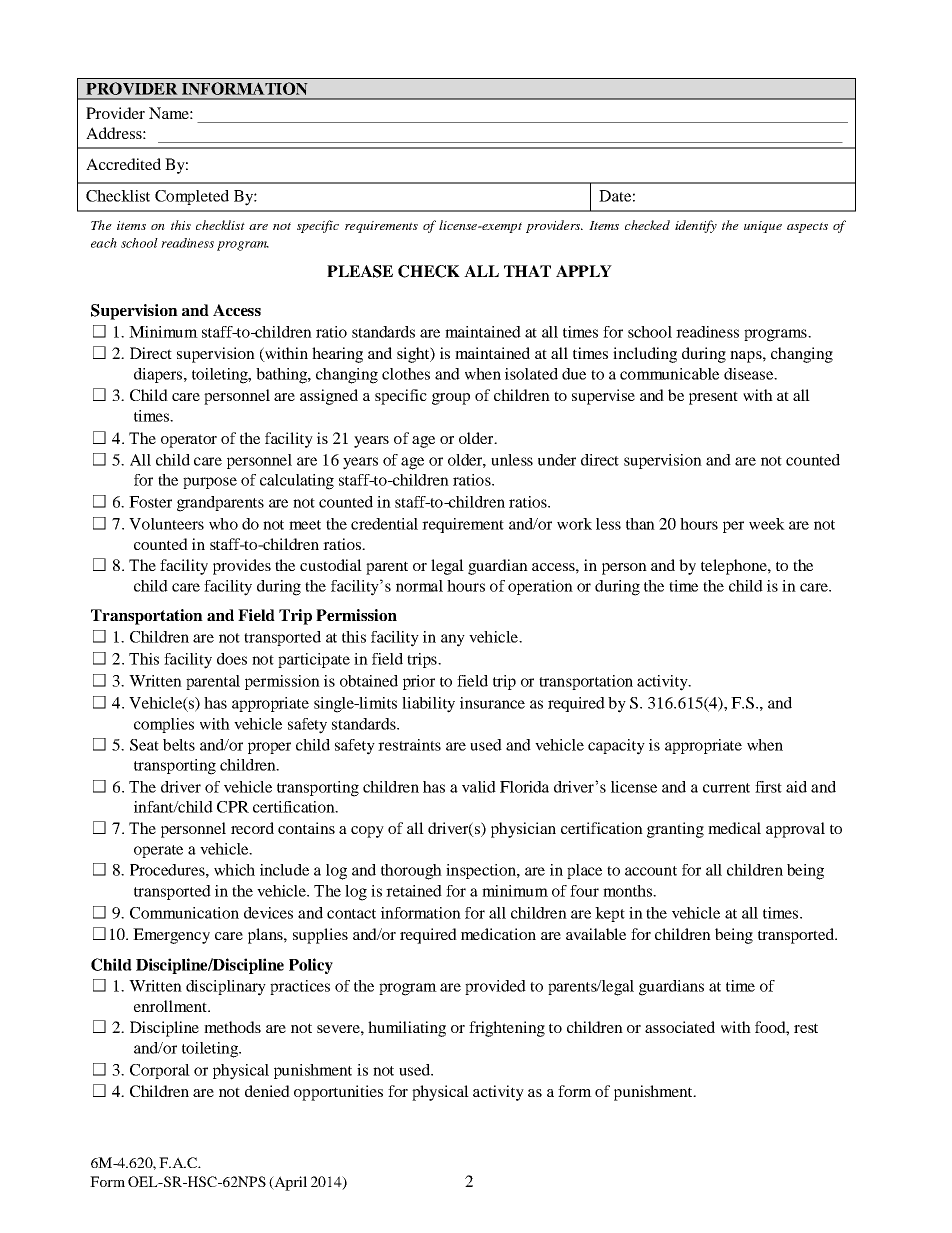 The image size is (952, 1233). What do you see at coordinates (289, 1183) in the document?
I see `April` at bounding box center [289, 1183].
